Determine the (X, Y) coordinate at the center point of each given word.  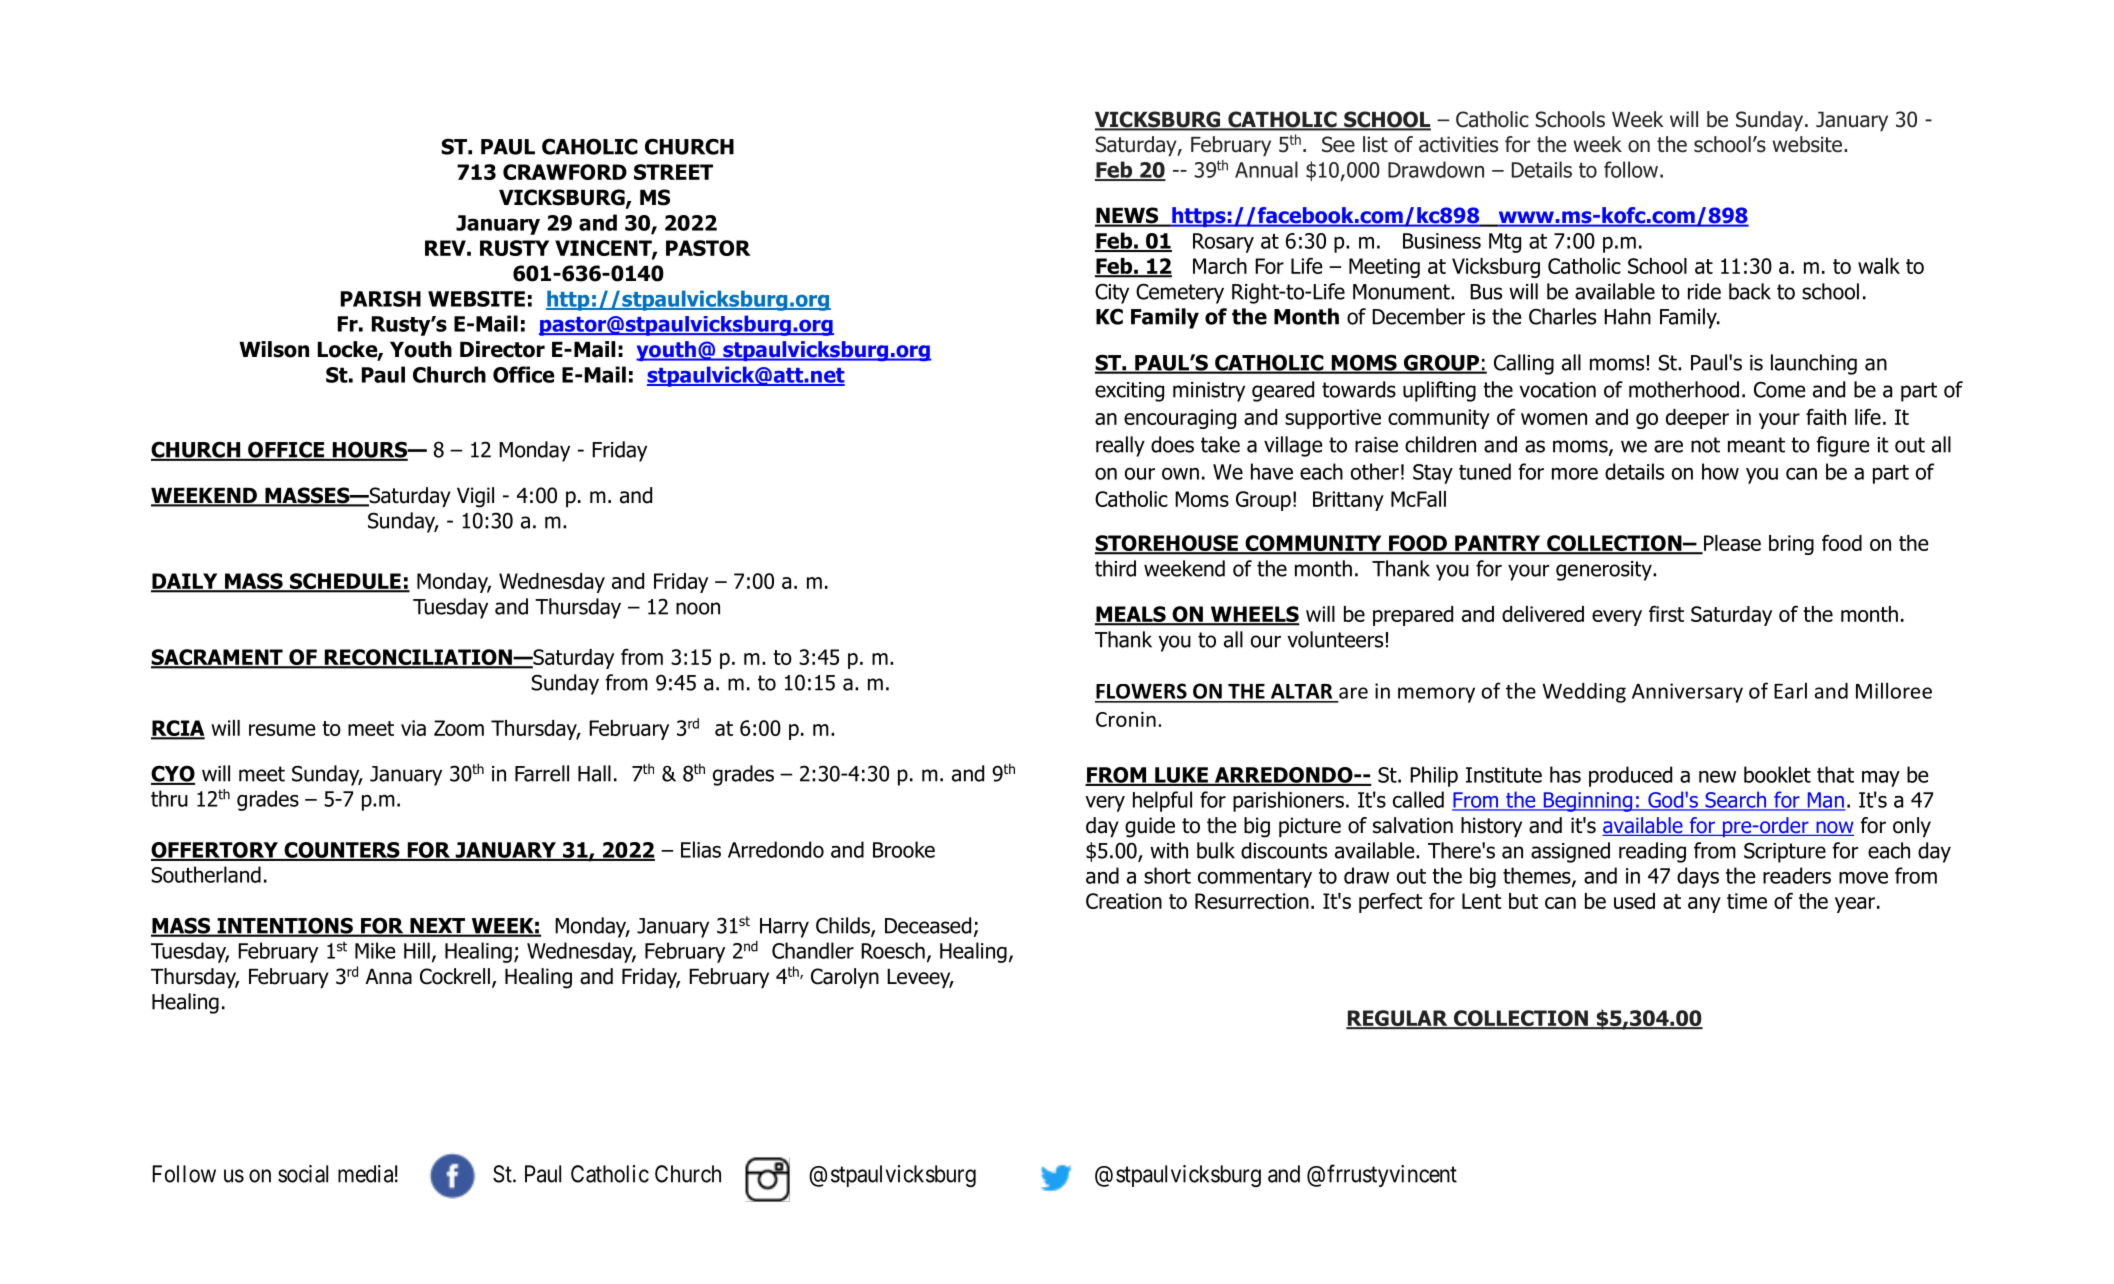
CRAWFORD (565, 172)
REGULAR (1398, 1019)
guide (1150, 827)
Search (1736, 800)
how (1720, 471)
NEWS (1128, 216)
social (303, 1174)
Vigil (475, 497)
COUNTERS (342, 851)
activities (1458, 144)
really (1120, 446)
